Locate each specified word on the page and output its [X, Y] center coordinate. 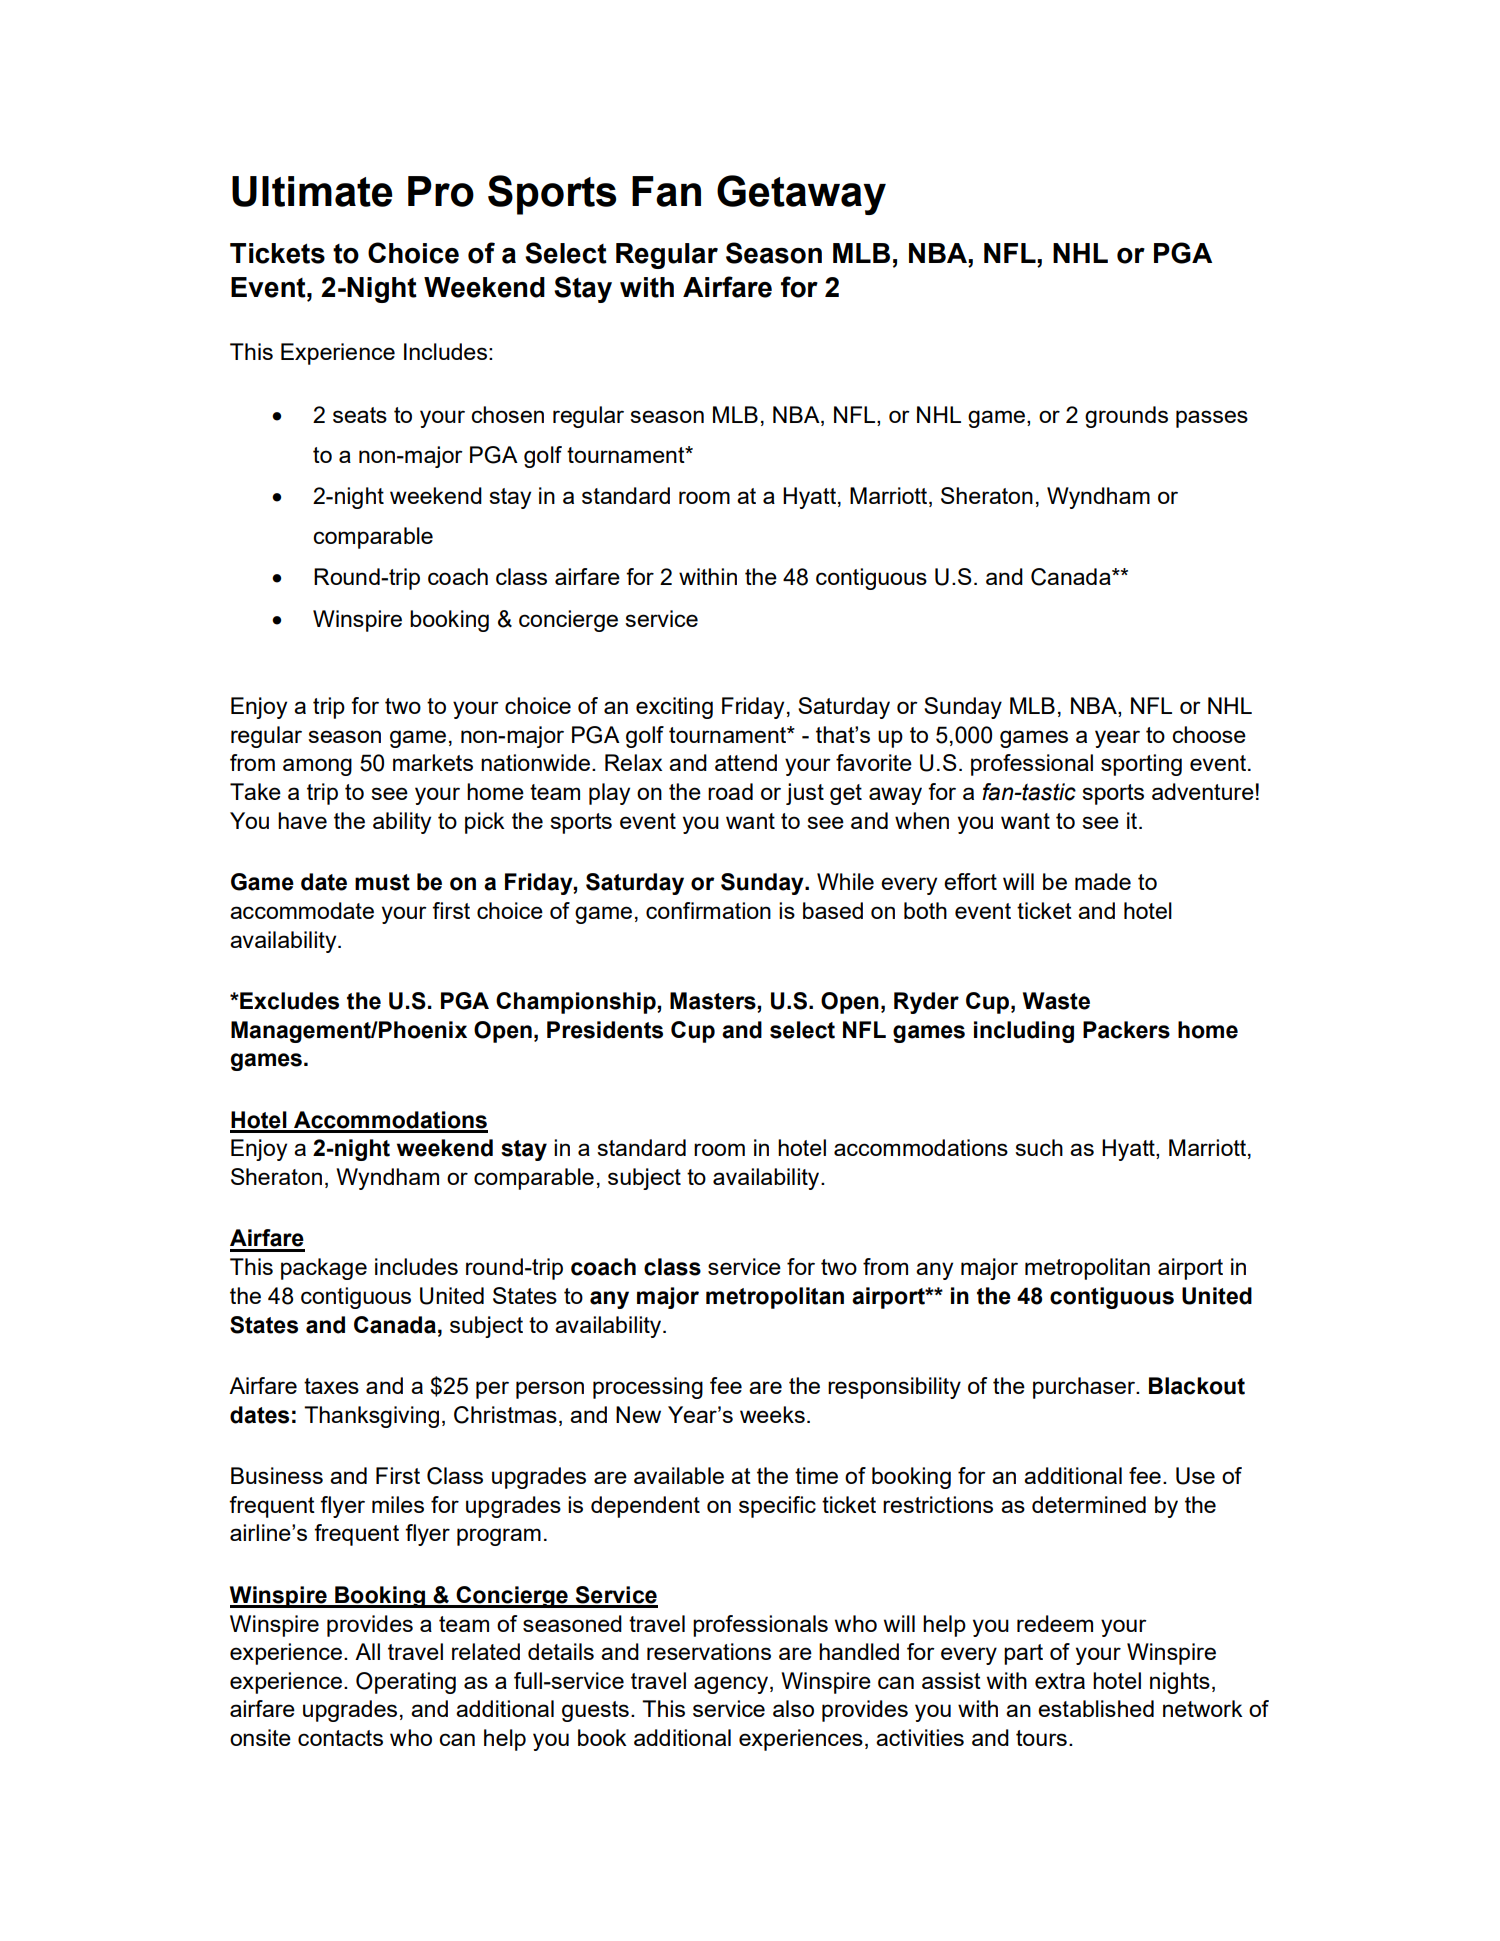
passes [1212, 419]
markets [433, 762]
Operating [406, 1683]
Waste [1056, 1001]
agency [732, 1685]
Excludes [288, 1001]
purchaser [1085, 1388]
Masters [714, 1001]
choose [1209, 734]
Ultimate [312, 191]
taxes [331, 1386]
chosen [507, 414]
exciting [674, 708]
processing [648, 1388]
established [1096, 1708]
